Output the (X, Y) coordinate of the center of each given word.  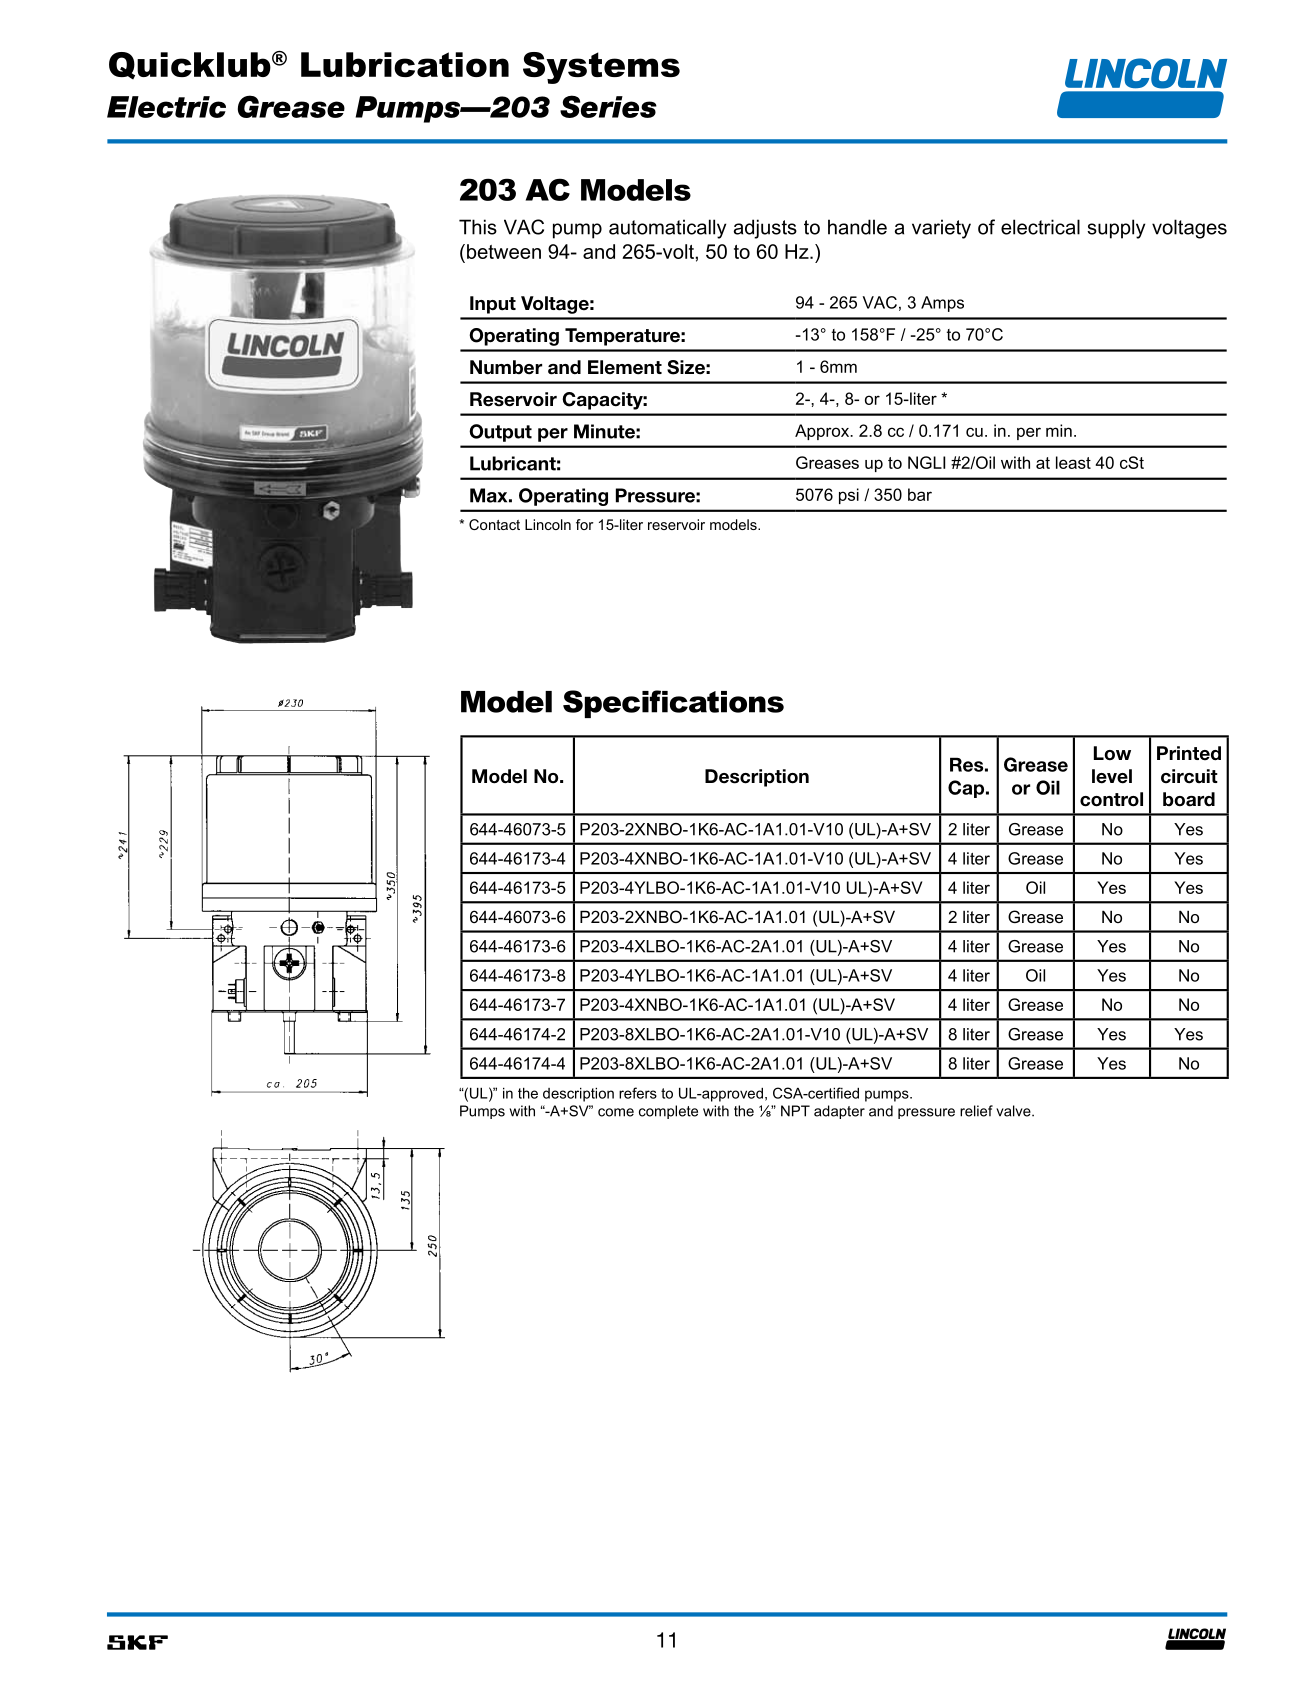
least (1073, 462)
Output (500, 433)
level (1112, 776)
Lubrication (405, 64)
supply (1116, 229)
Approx (823, 432)
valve (1014, 1111)
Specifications (673, 704)
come (616, 1112)
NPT (795, 1111)
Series (608, 106)
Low (1112, 753)
